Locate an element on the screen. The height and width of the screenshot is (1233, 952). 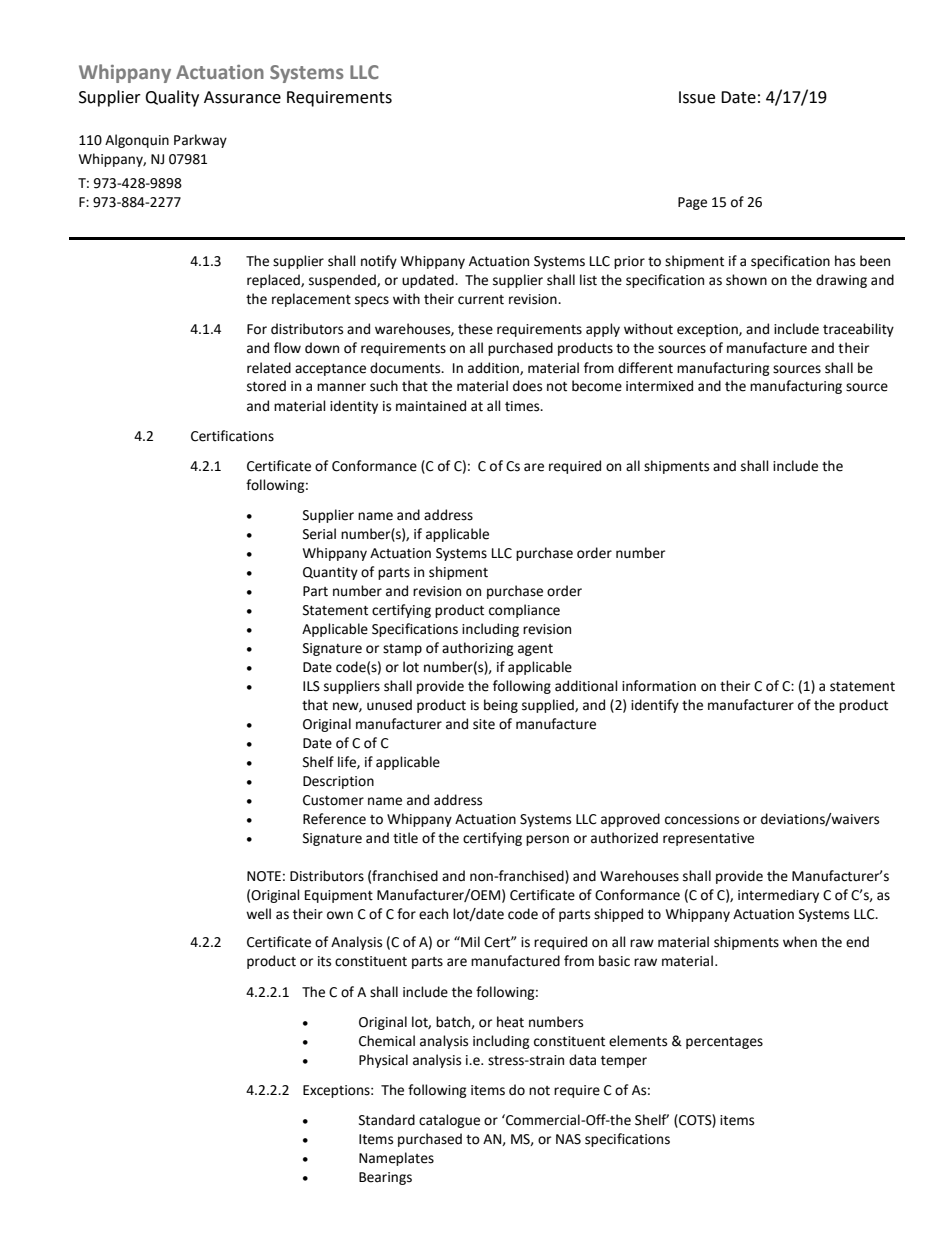
NOTE is located at coordinates (264, 876).
